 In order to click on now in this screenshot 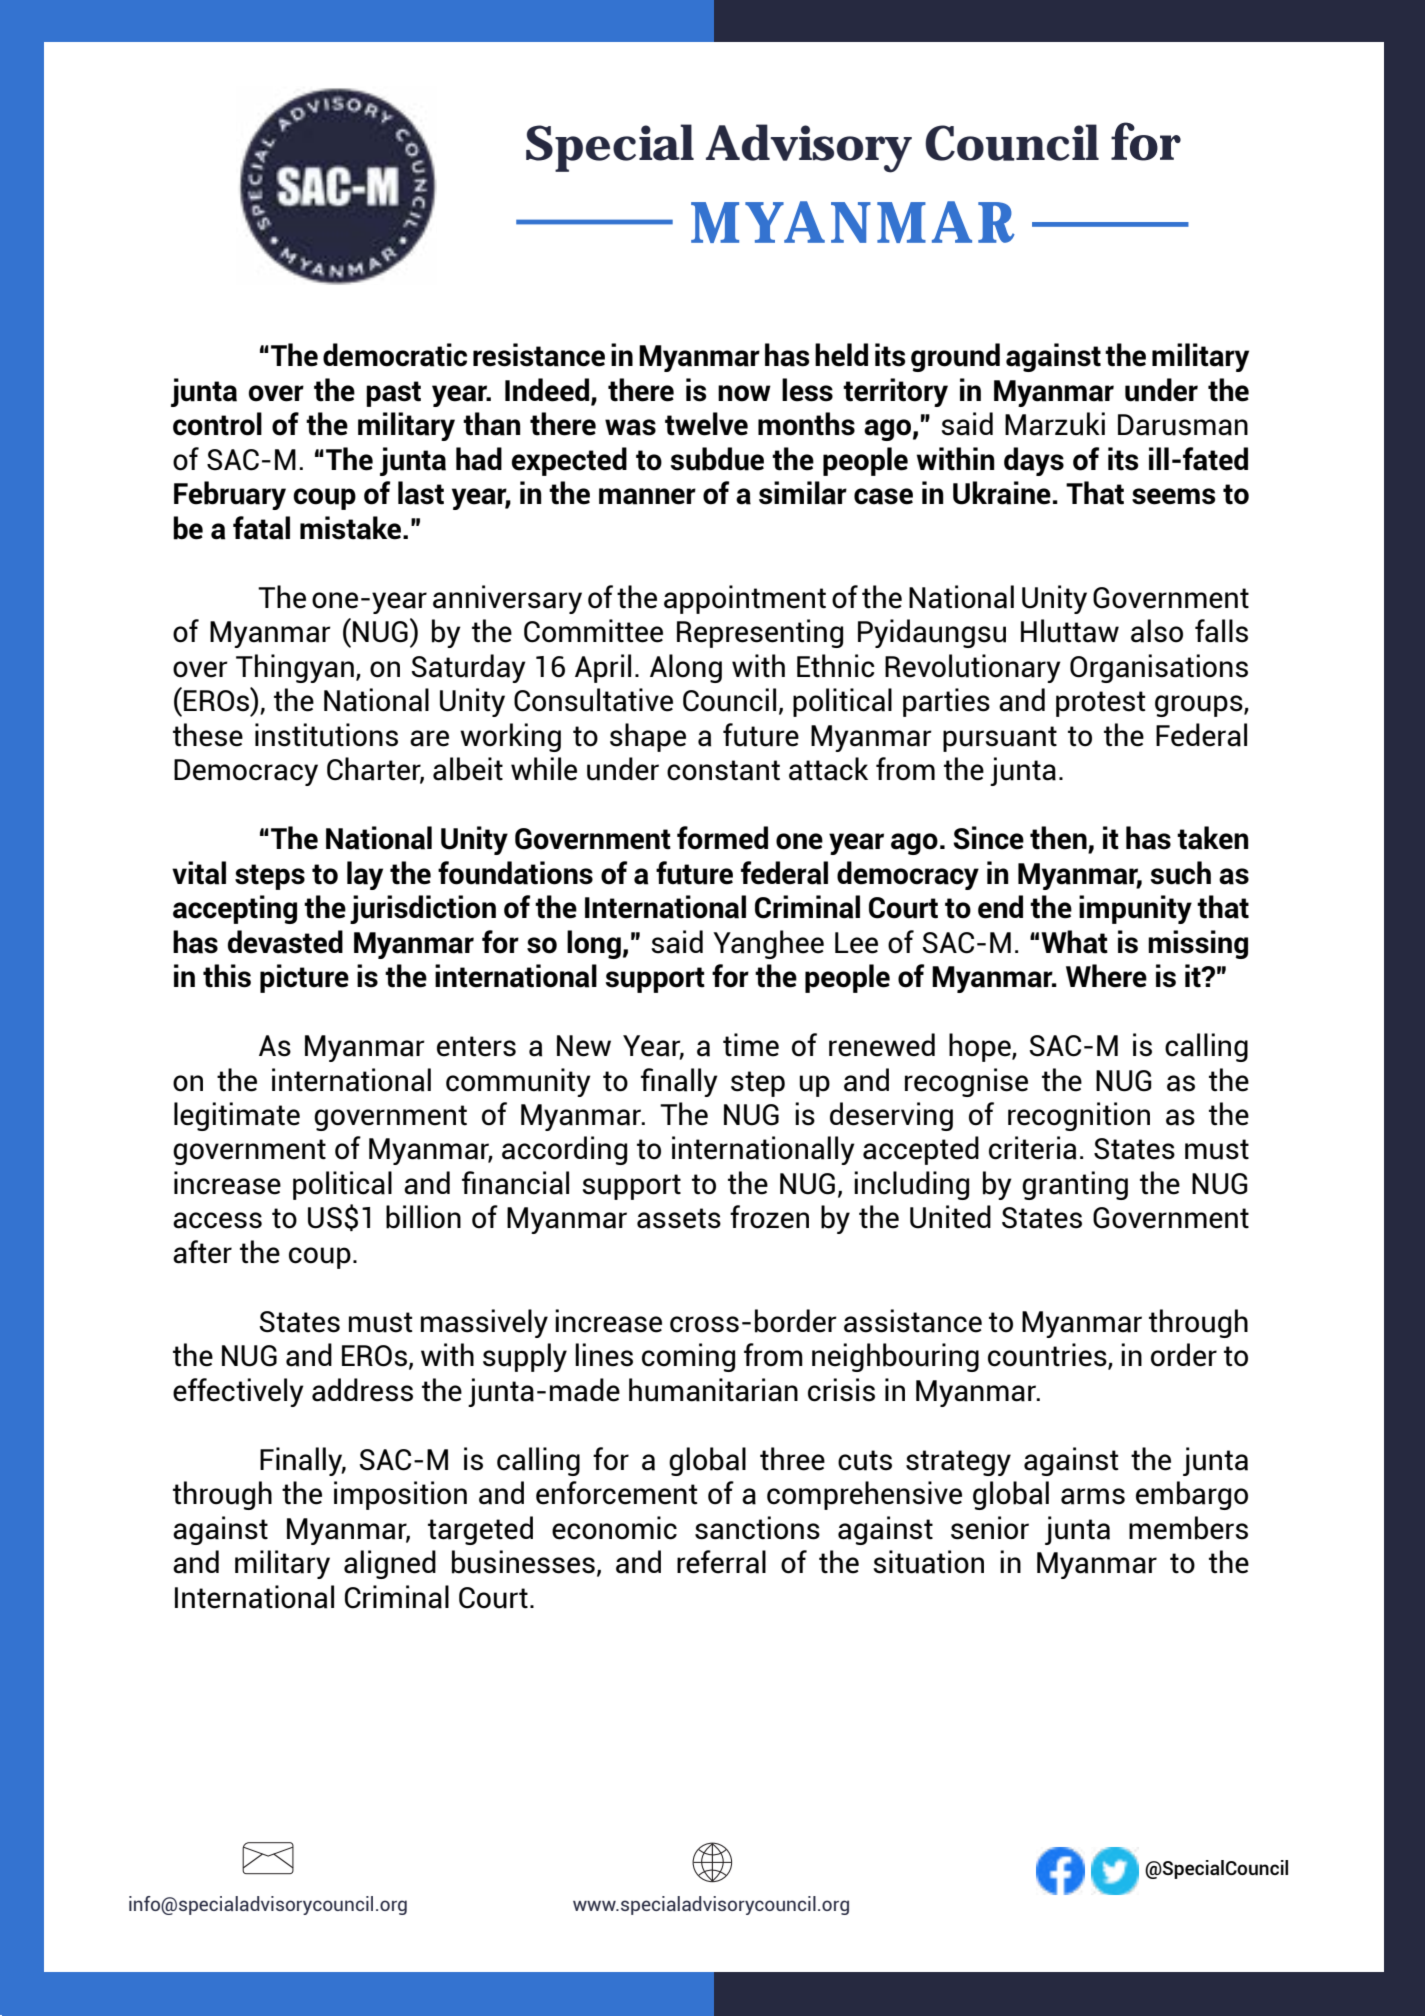, I will do `click(744, 393)`.
